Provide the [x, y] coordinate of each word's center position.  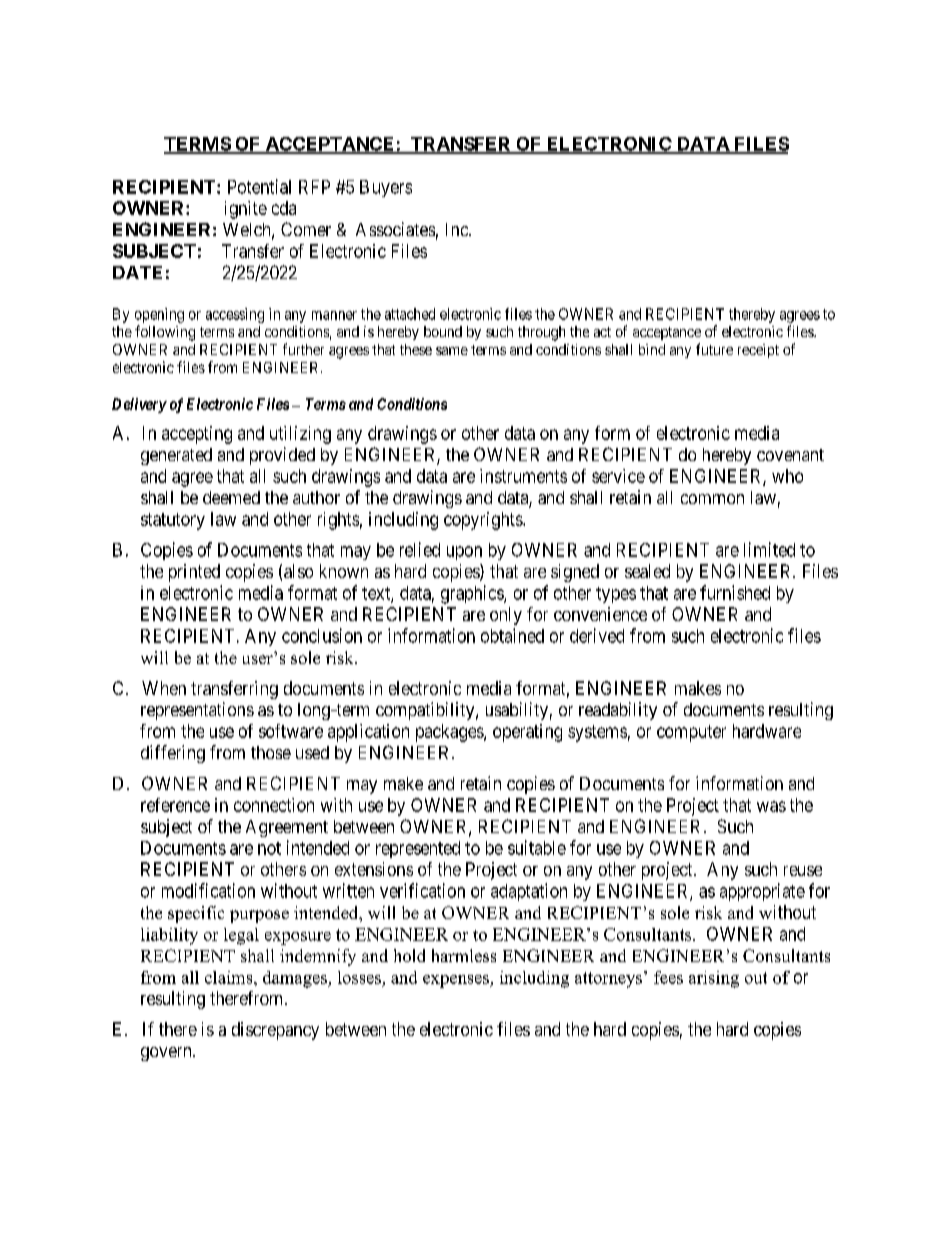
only [506, 616]
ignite [246, 210]
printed [194, 573]
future [714, 349]
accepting [197, 435]
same [452, 351]
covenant [790, 455]
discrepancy [275, 1031]
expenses [457, 981]
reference [175, 805]
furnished [735, 592]
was [771, 806]
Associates [395, 229]
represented [418, 849]
